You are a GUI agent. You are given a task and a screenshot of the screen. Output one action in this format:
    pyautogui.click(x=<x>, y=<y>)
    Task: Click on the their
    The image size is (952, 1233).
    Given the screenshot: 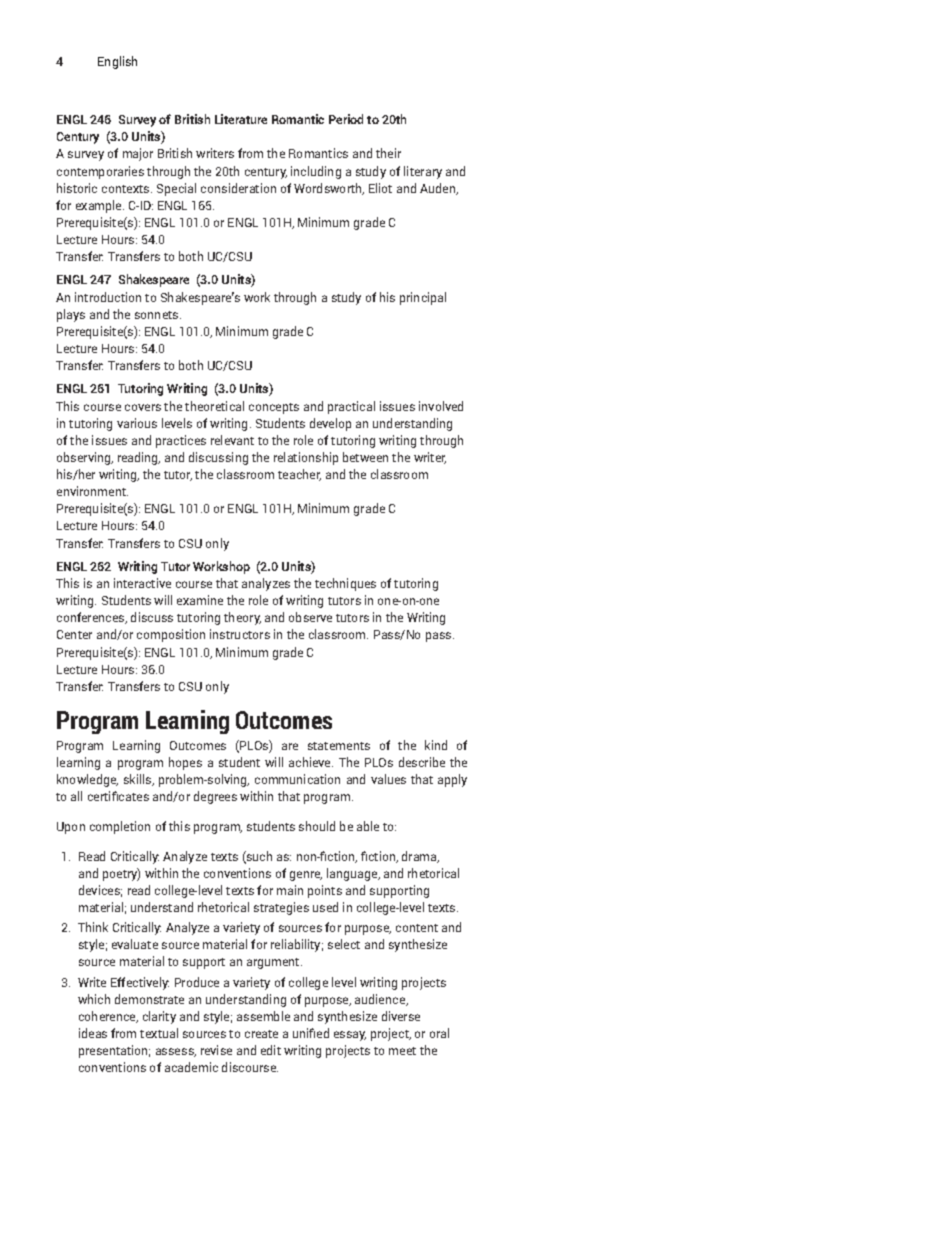 What is the action you would take?
    pyautogui.click(x=388, y=153)
